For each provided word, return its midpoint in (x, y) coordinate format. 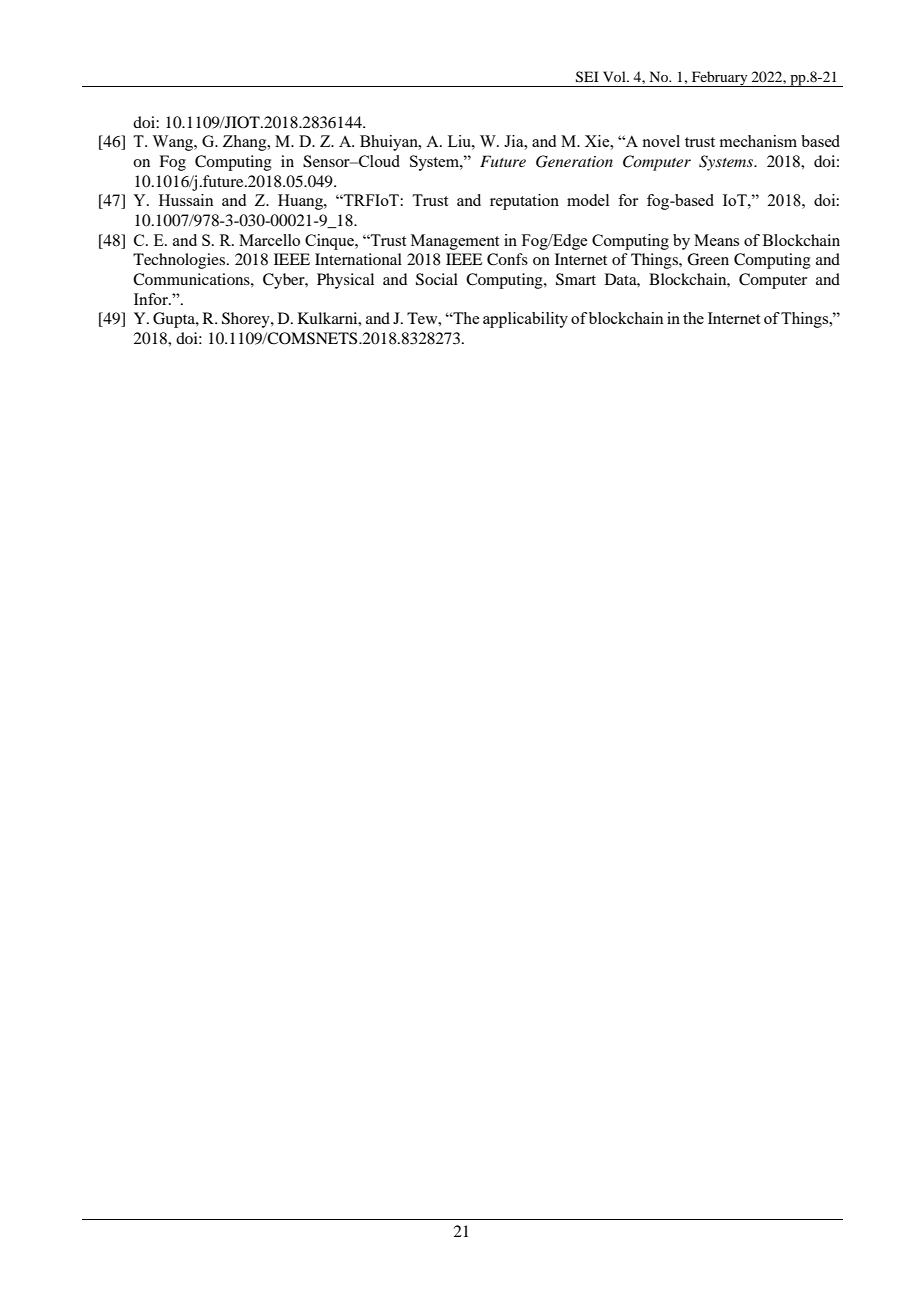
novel (661, 141)
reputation (524, 202)
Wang (174, 143)
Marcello (269, 240)
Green (708, 259)
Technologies (179, 261)
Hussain (186, 200)
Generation (574, 161)
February (720, 79)
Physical (345, 281)
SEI (587, 77)
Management (455, 242)
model (588, 200)
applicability (525, 320)
